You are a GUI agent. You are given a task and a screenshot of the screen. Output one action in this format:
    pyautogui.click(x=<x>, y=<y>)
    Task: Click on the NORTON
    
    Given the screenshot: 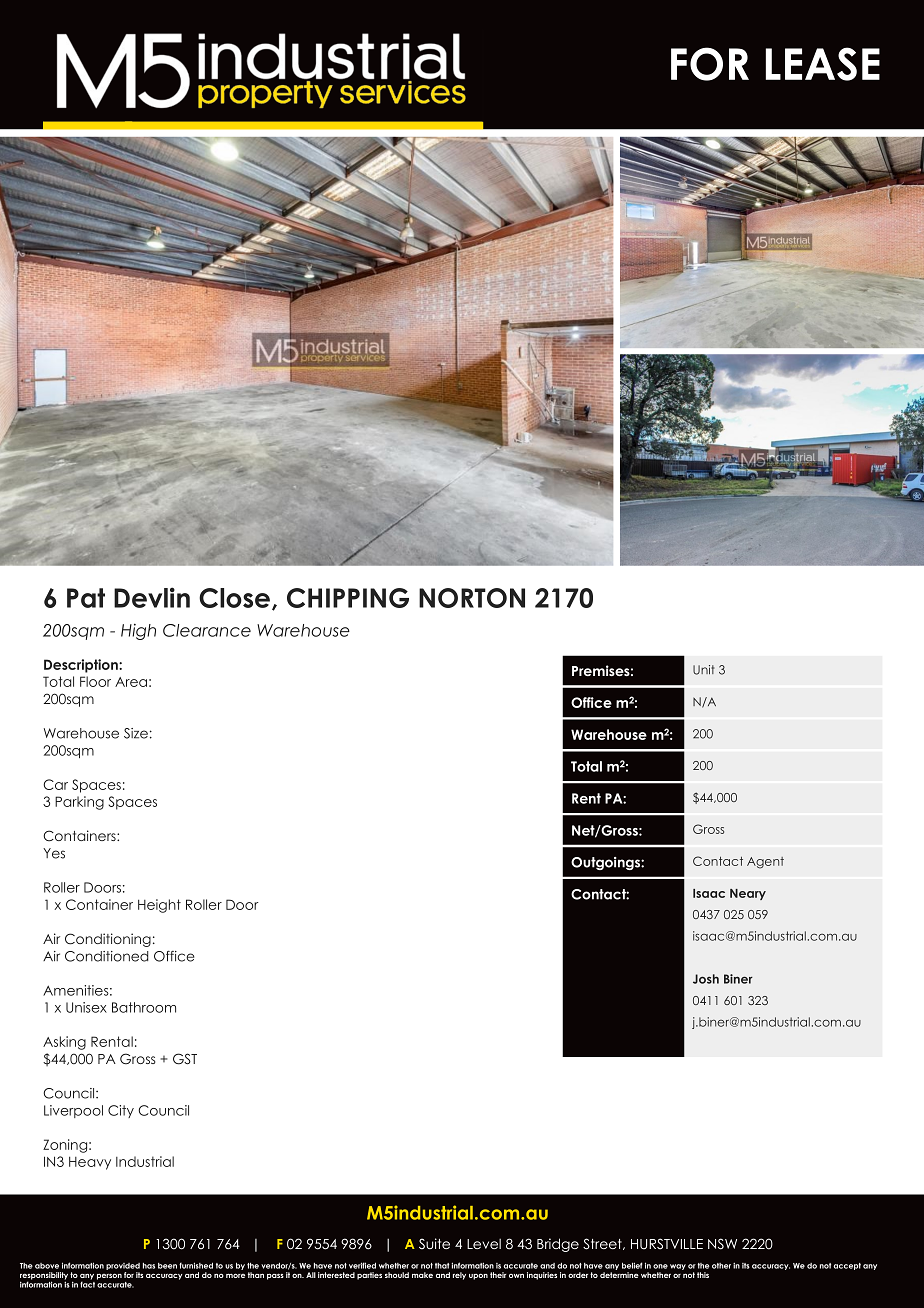 What is the action you would take?
    pyautogui.click(x=472, y=598)
